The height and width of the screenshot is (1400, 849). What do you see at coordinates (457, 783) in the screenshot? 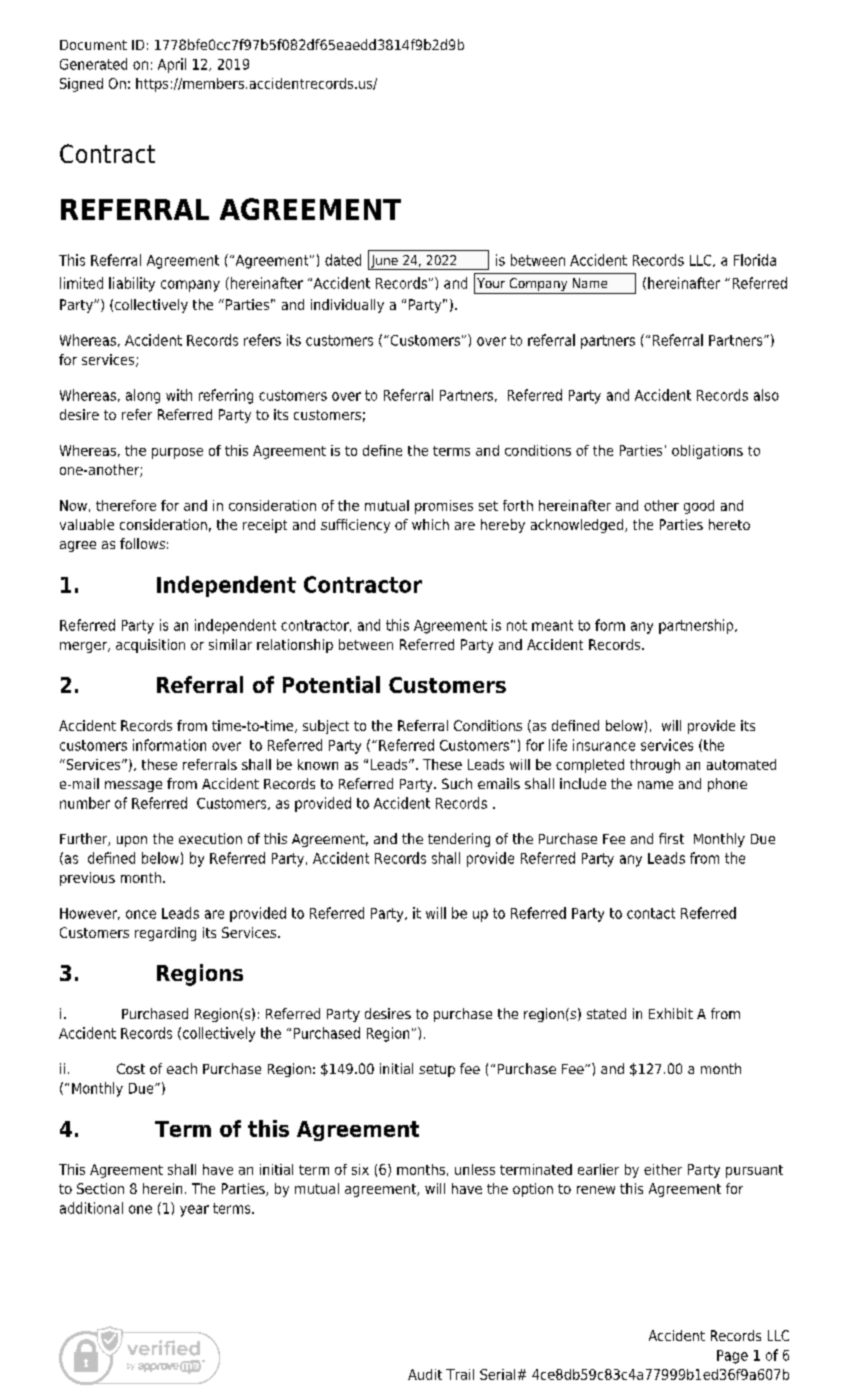
I see `Such` at bounding box center [457, 783].
